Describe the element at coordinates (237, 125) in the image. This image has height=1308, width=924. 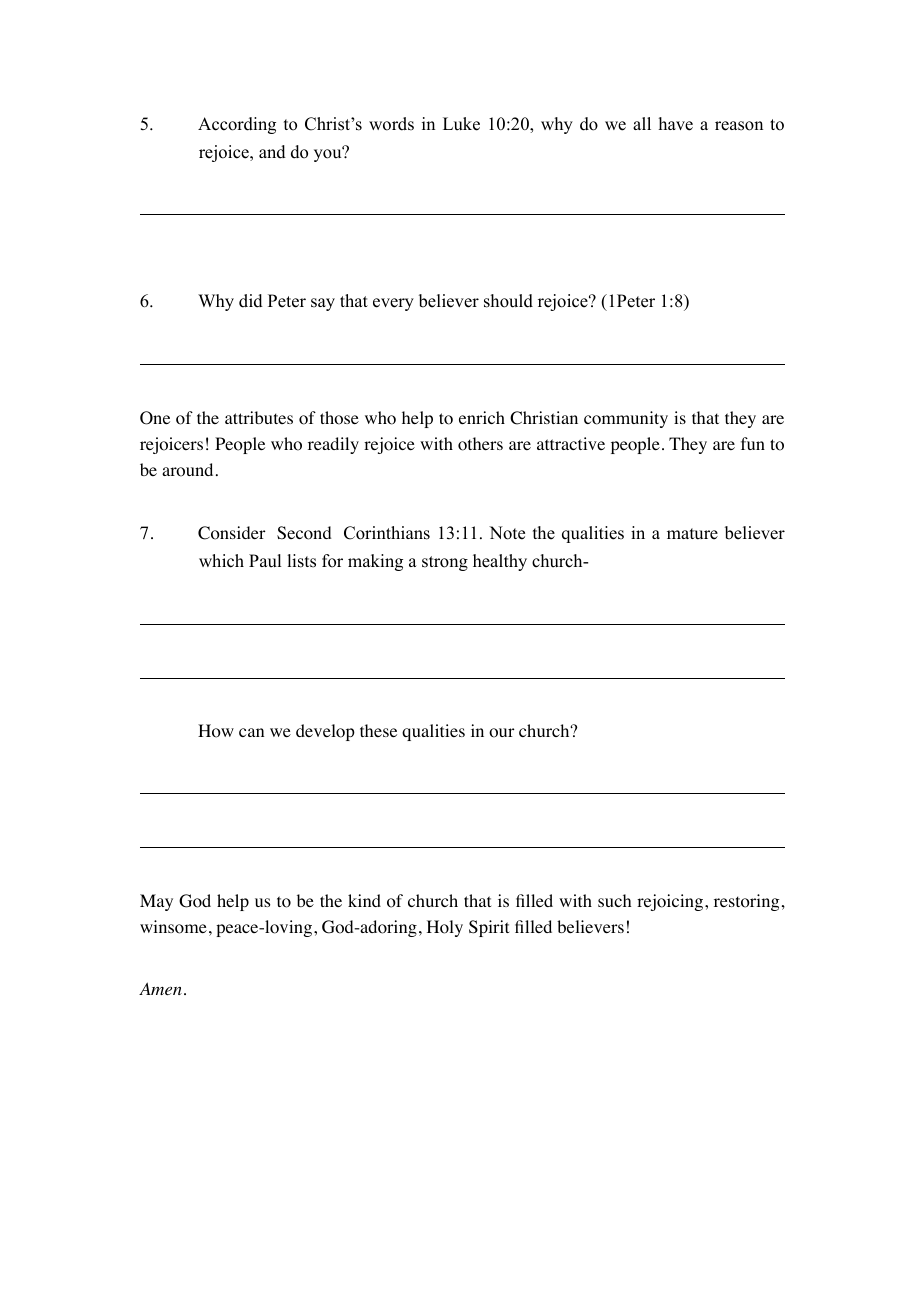
I see `According` at that location.
